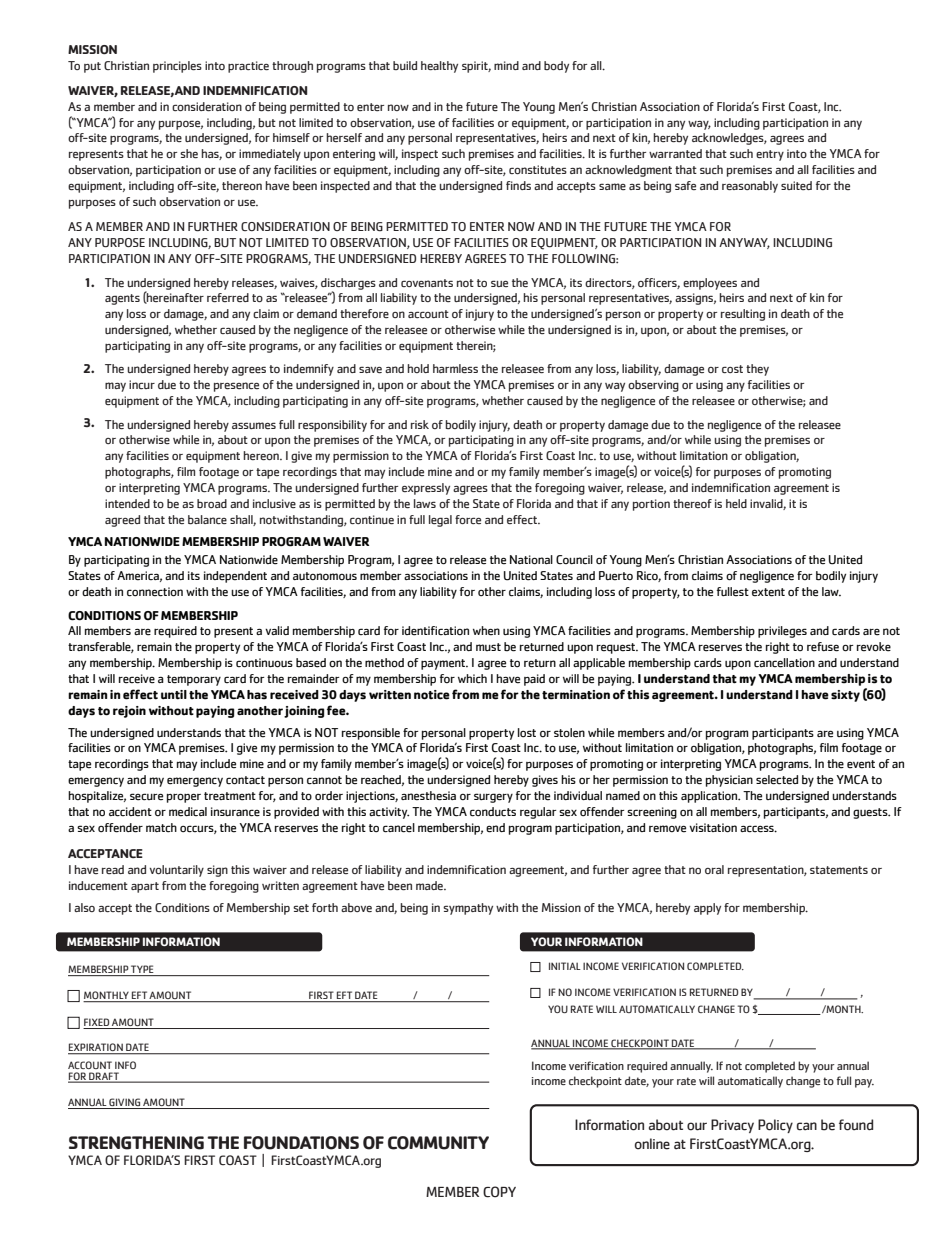  I want to click on entry, so click(770, 155).
